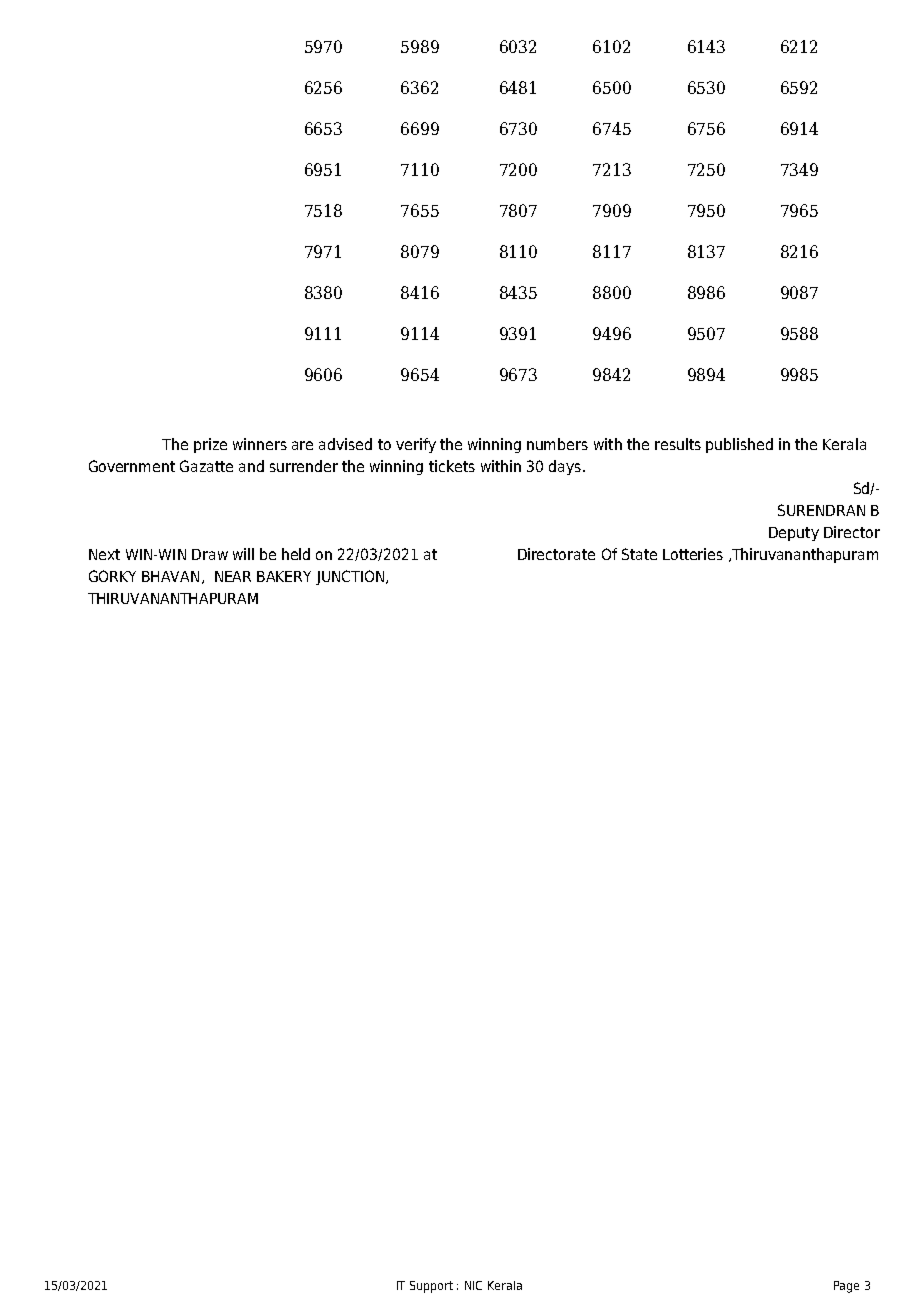 Image resolution: width=924 pixels, height=1308 pixels. Describe the element at coordinates (693, 554) in the page. I see `Lotteries` at that location.
